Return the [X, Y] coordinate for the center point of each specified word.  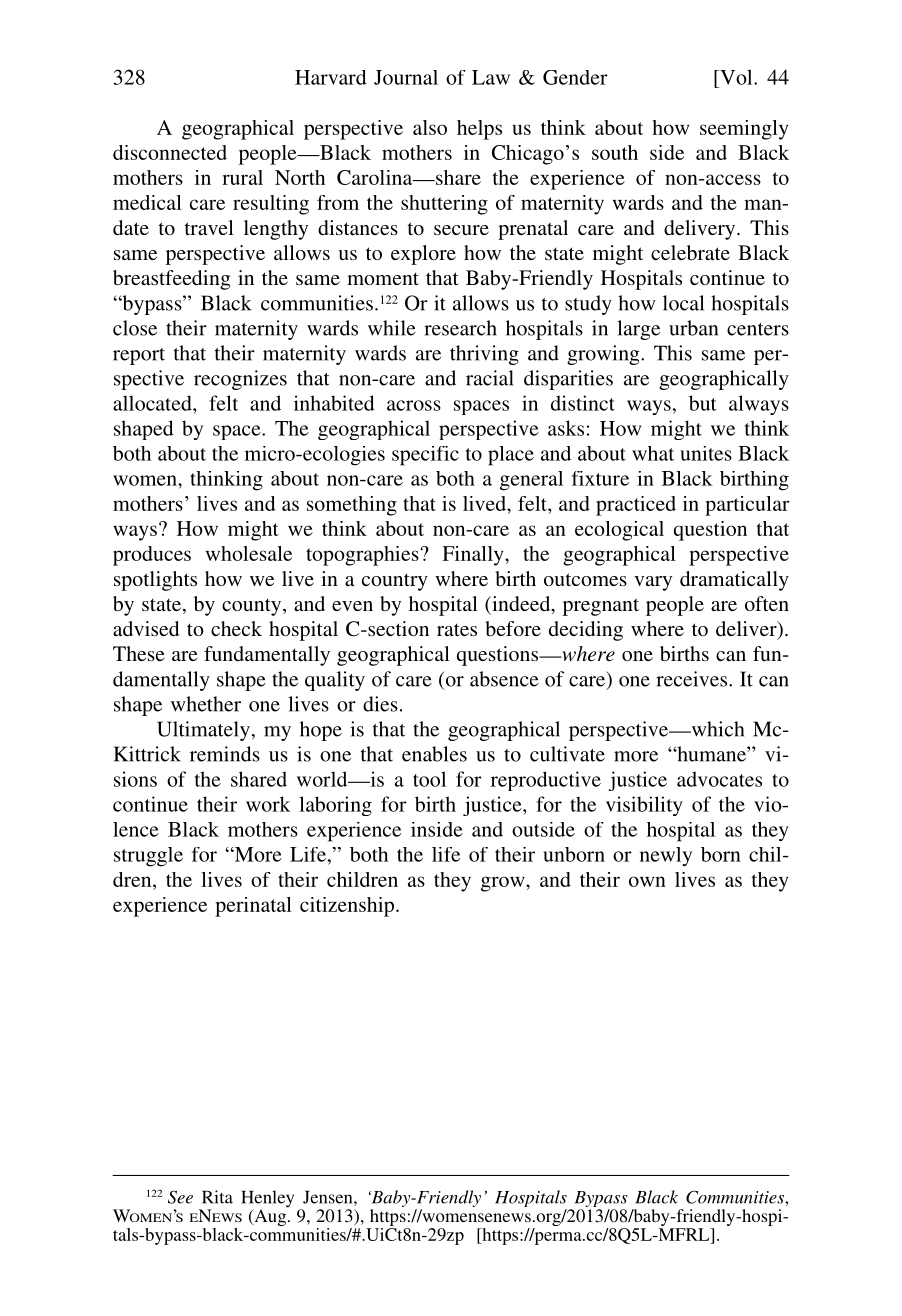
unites [706, 453]
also [430, 127]
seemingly [744, 130]
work [268, 804]
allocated [153, 403]
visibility [644, 806]
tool [429, 779]
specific [425, 456]
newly [666, 857]
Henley [267, 1200]
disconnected [170, 152]
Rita [217, 1197]
